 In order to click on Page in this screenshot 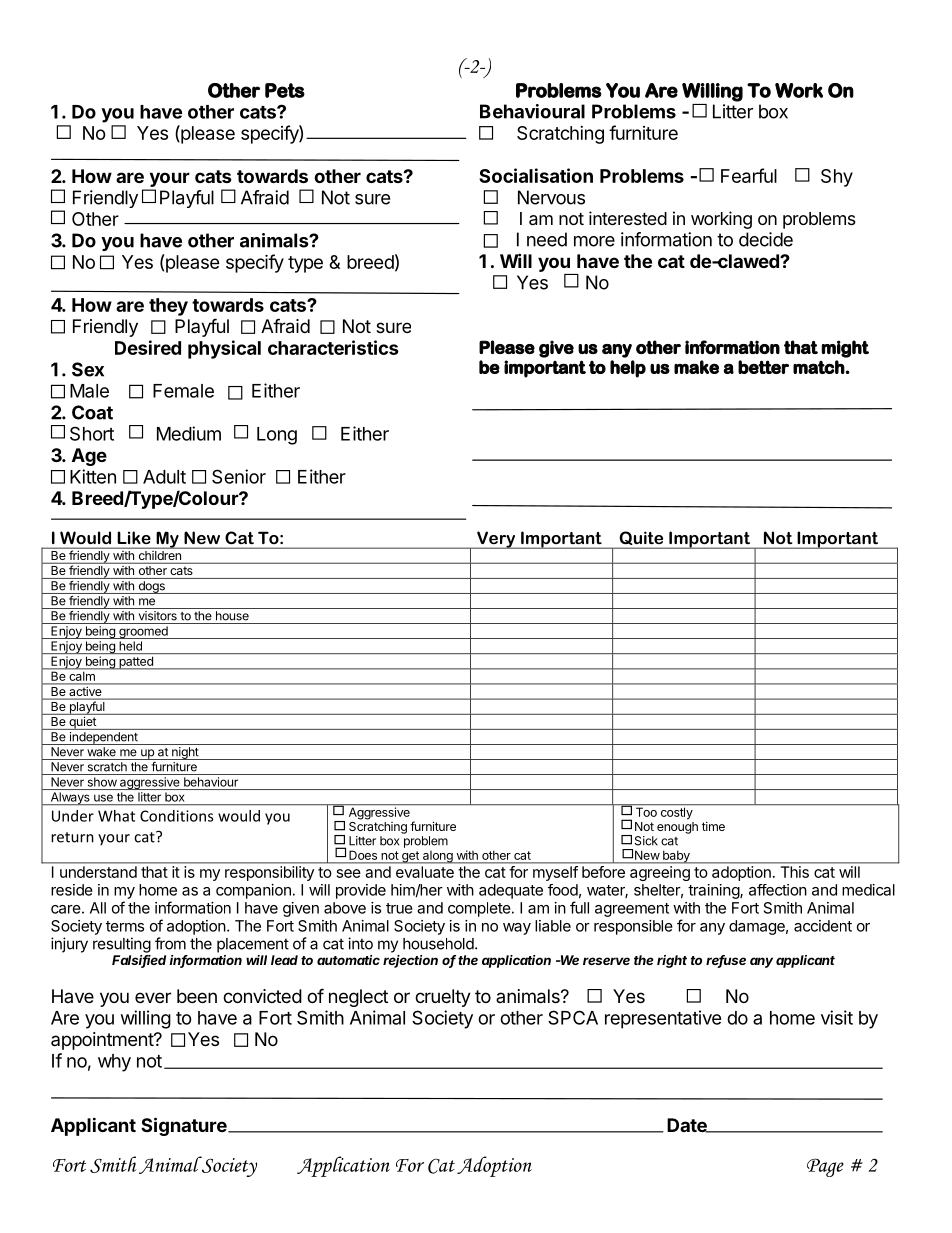, I will do `click(825, 1167)`.
